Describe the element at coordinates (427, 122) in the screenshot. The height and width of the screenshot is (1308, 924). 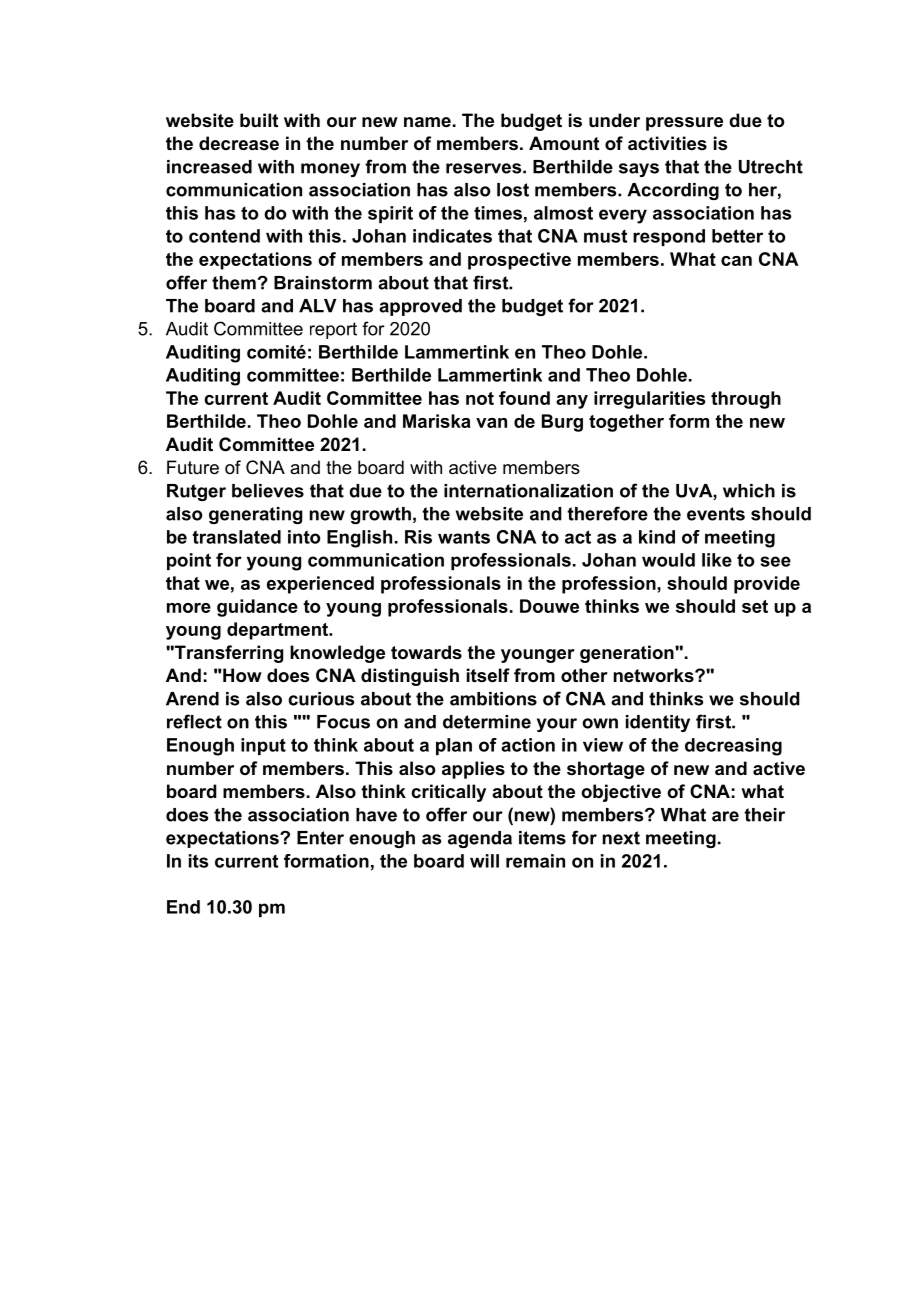
I see `name` at that location.
